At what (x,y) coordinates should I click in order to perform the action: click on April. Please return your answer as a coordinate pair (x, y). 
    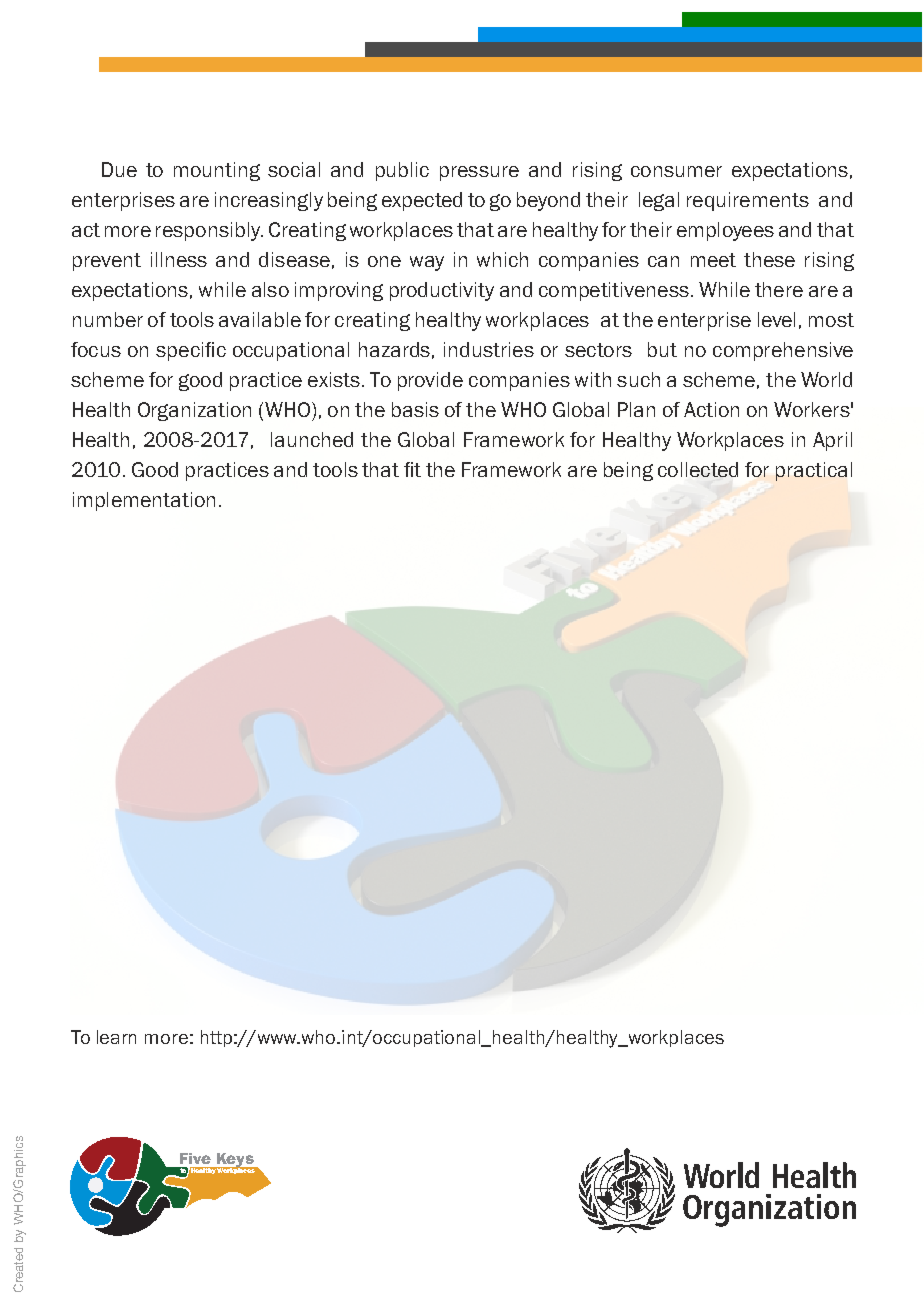
    Looking at the image, I should click on (832, 441).
